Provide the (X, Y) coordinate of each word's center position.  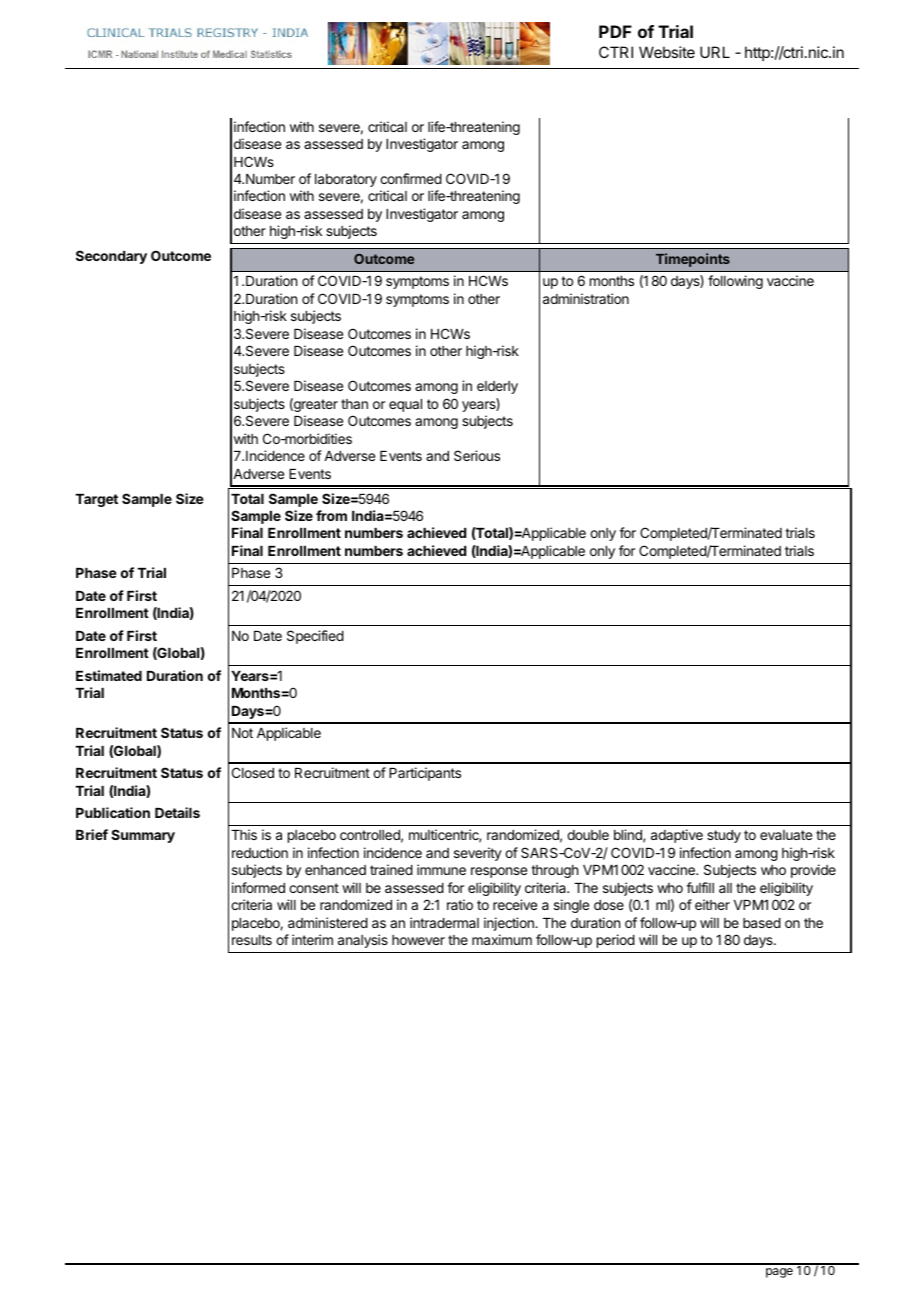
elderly (497, 387)
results (252, 940)
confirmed (411, 178)
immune (441, 869)
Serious (477, 455)
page (779, 1273)
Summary (143, 836)
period (616, 941)
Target (96, 500)
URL (715, 52)
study (724, 836)
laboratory (346, 180)
